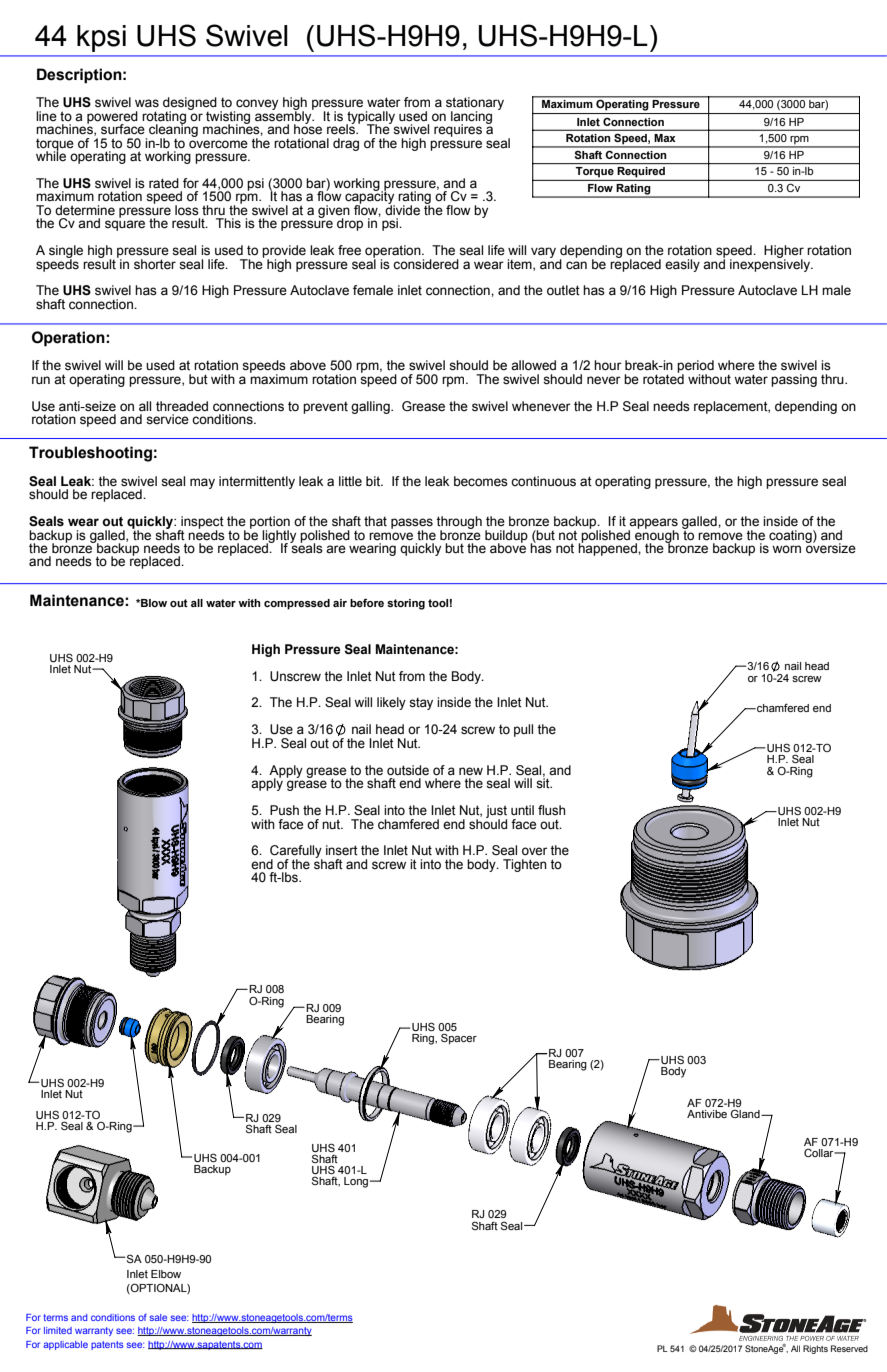 This page has width=887, height=1372. Describe the element at coordinates (147, 103) in the page. I see `was` at that location.
